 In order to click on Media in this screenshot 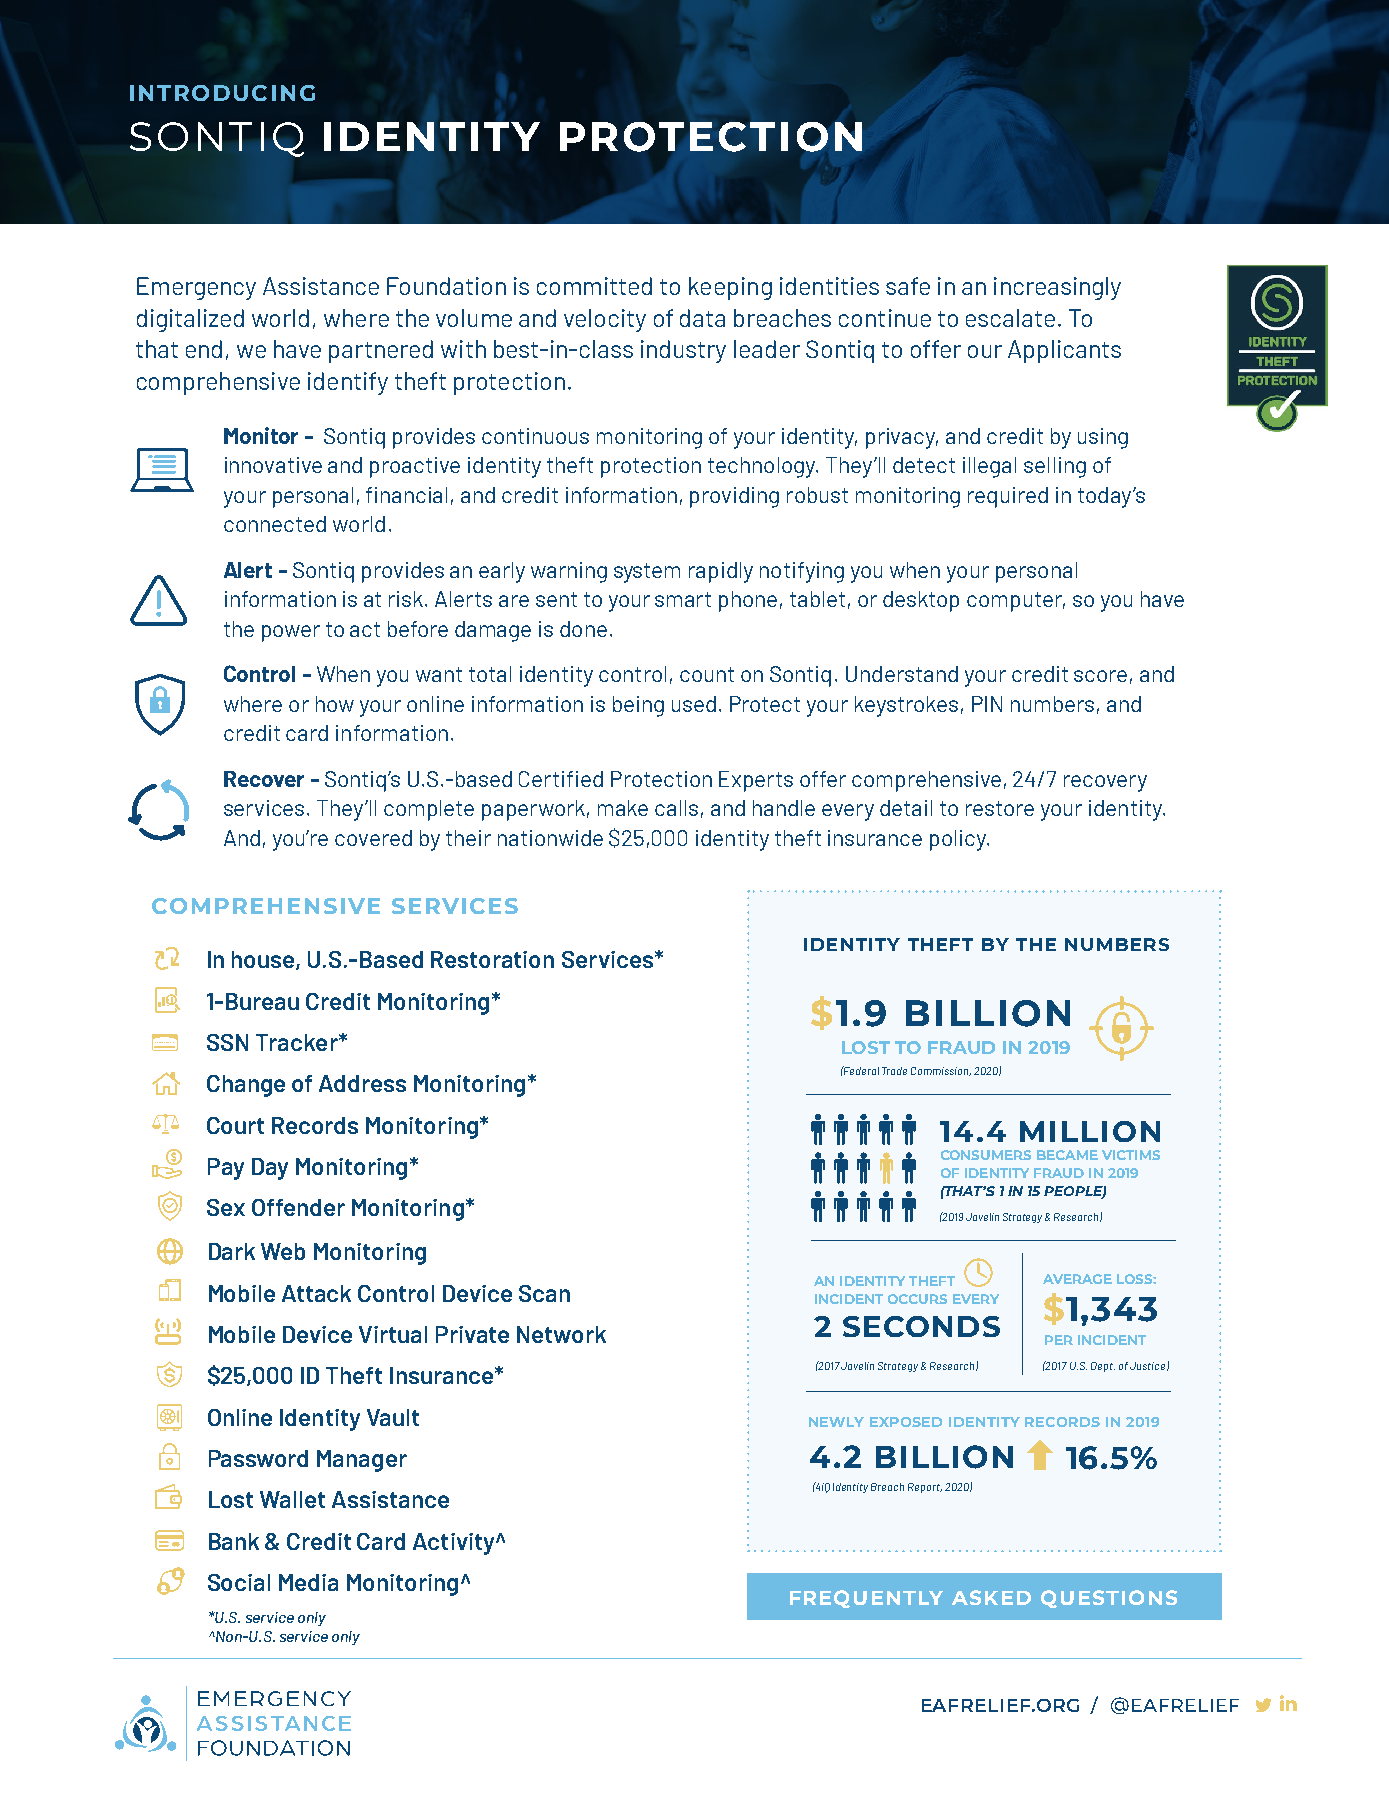, I will do `click(308, 1582)`.
